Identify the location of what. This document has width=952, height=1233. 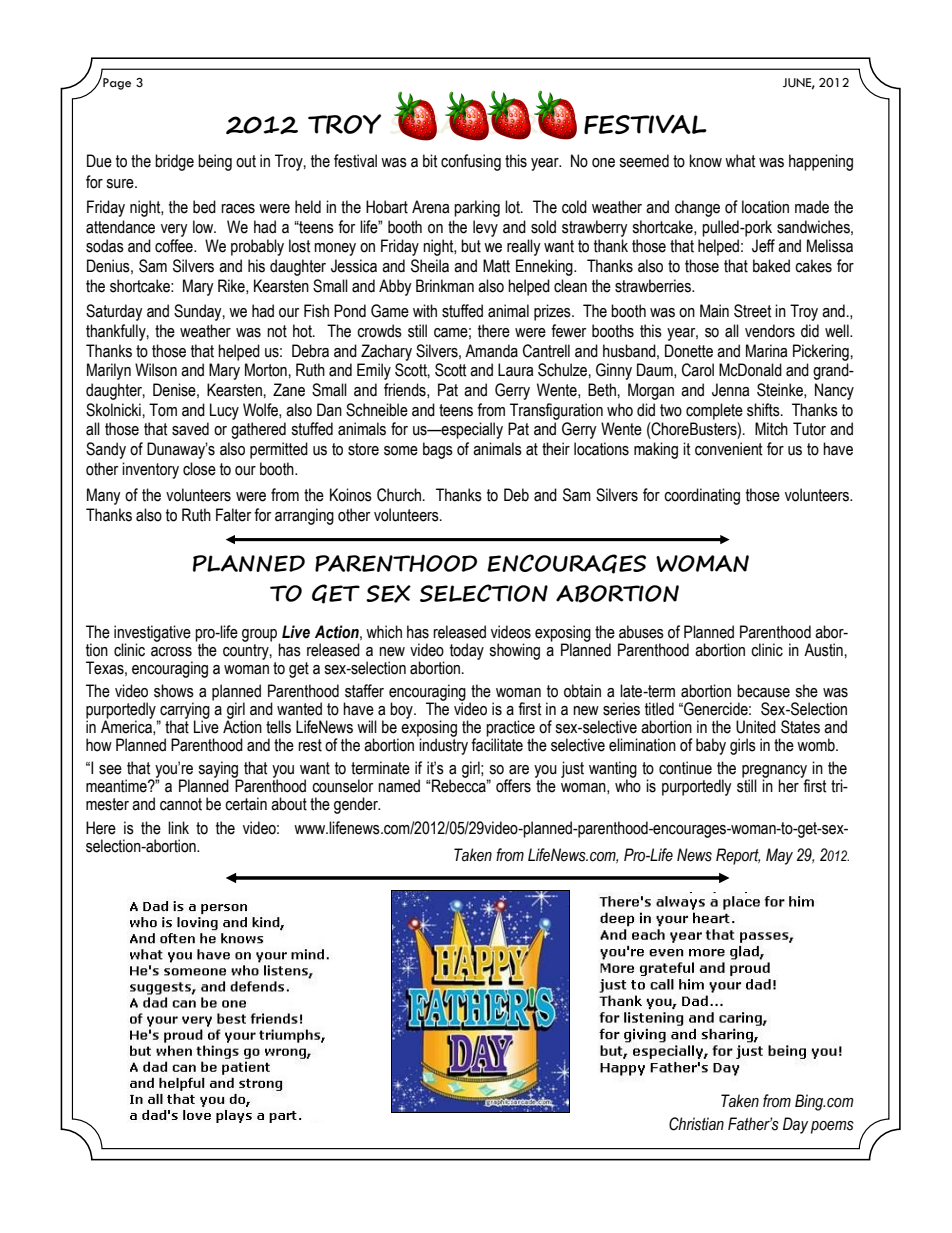
(740, 161).
